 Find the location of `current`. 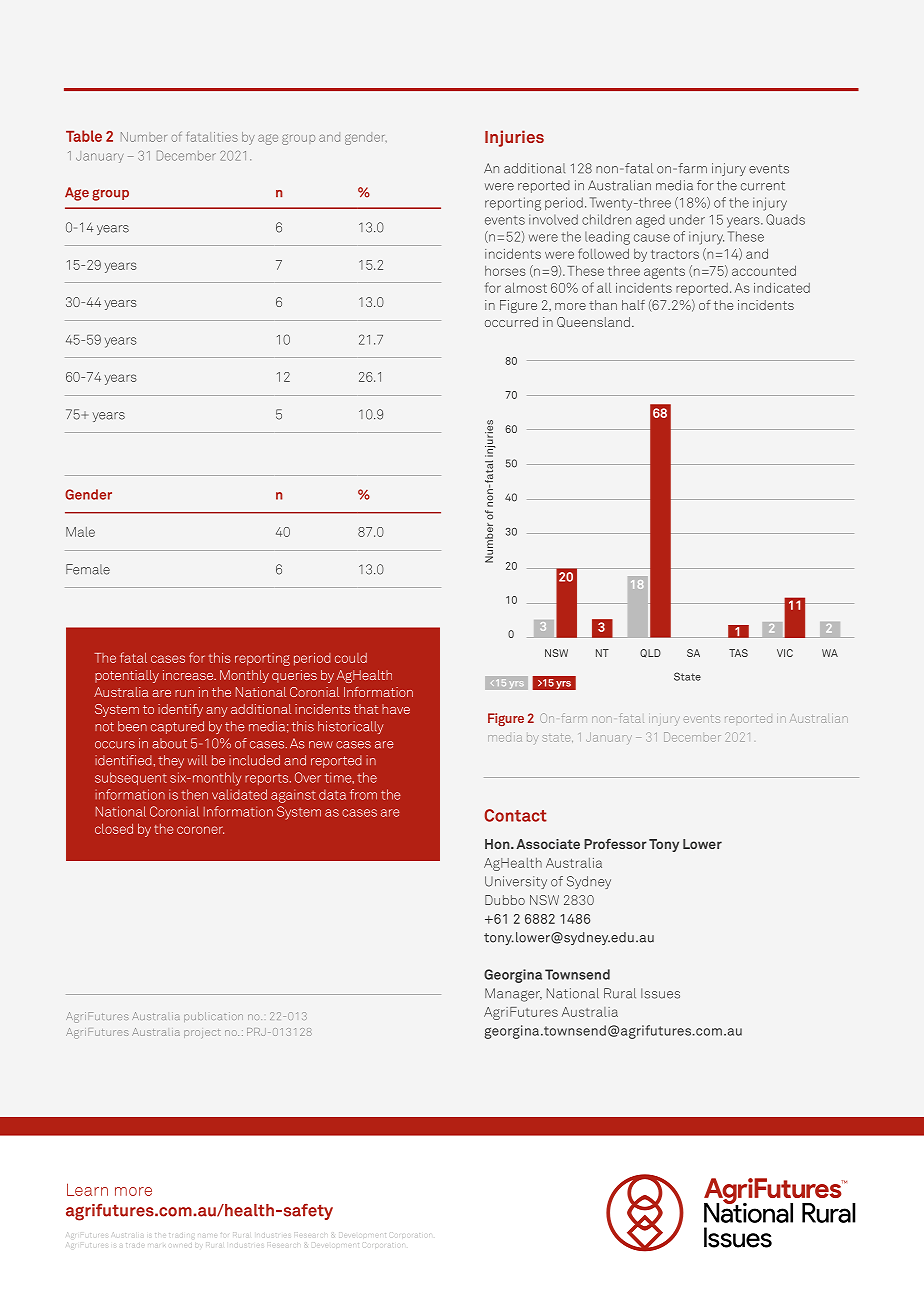

current is located at coordinates (763, 186).
